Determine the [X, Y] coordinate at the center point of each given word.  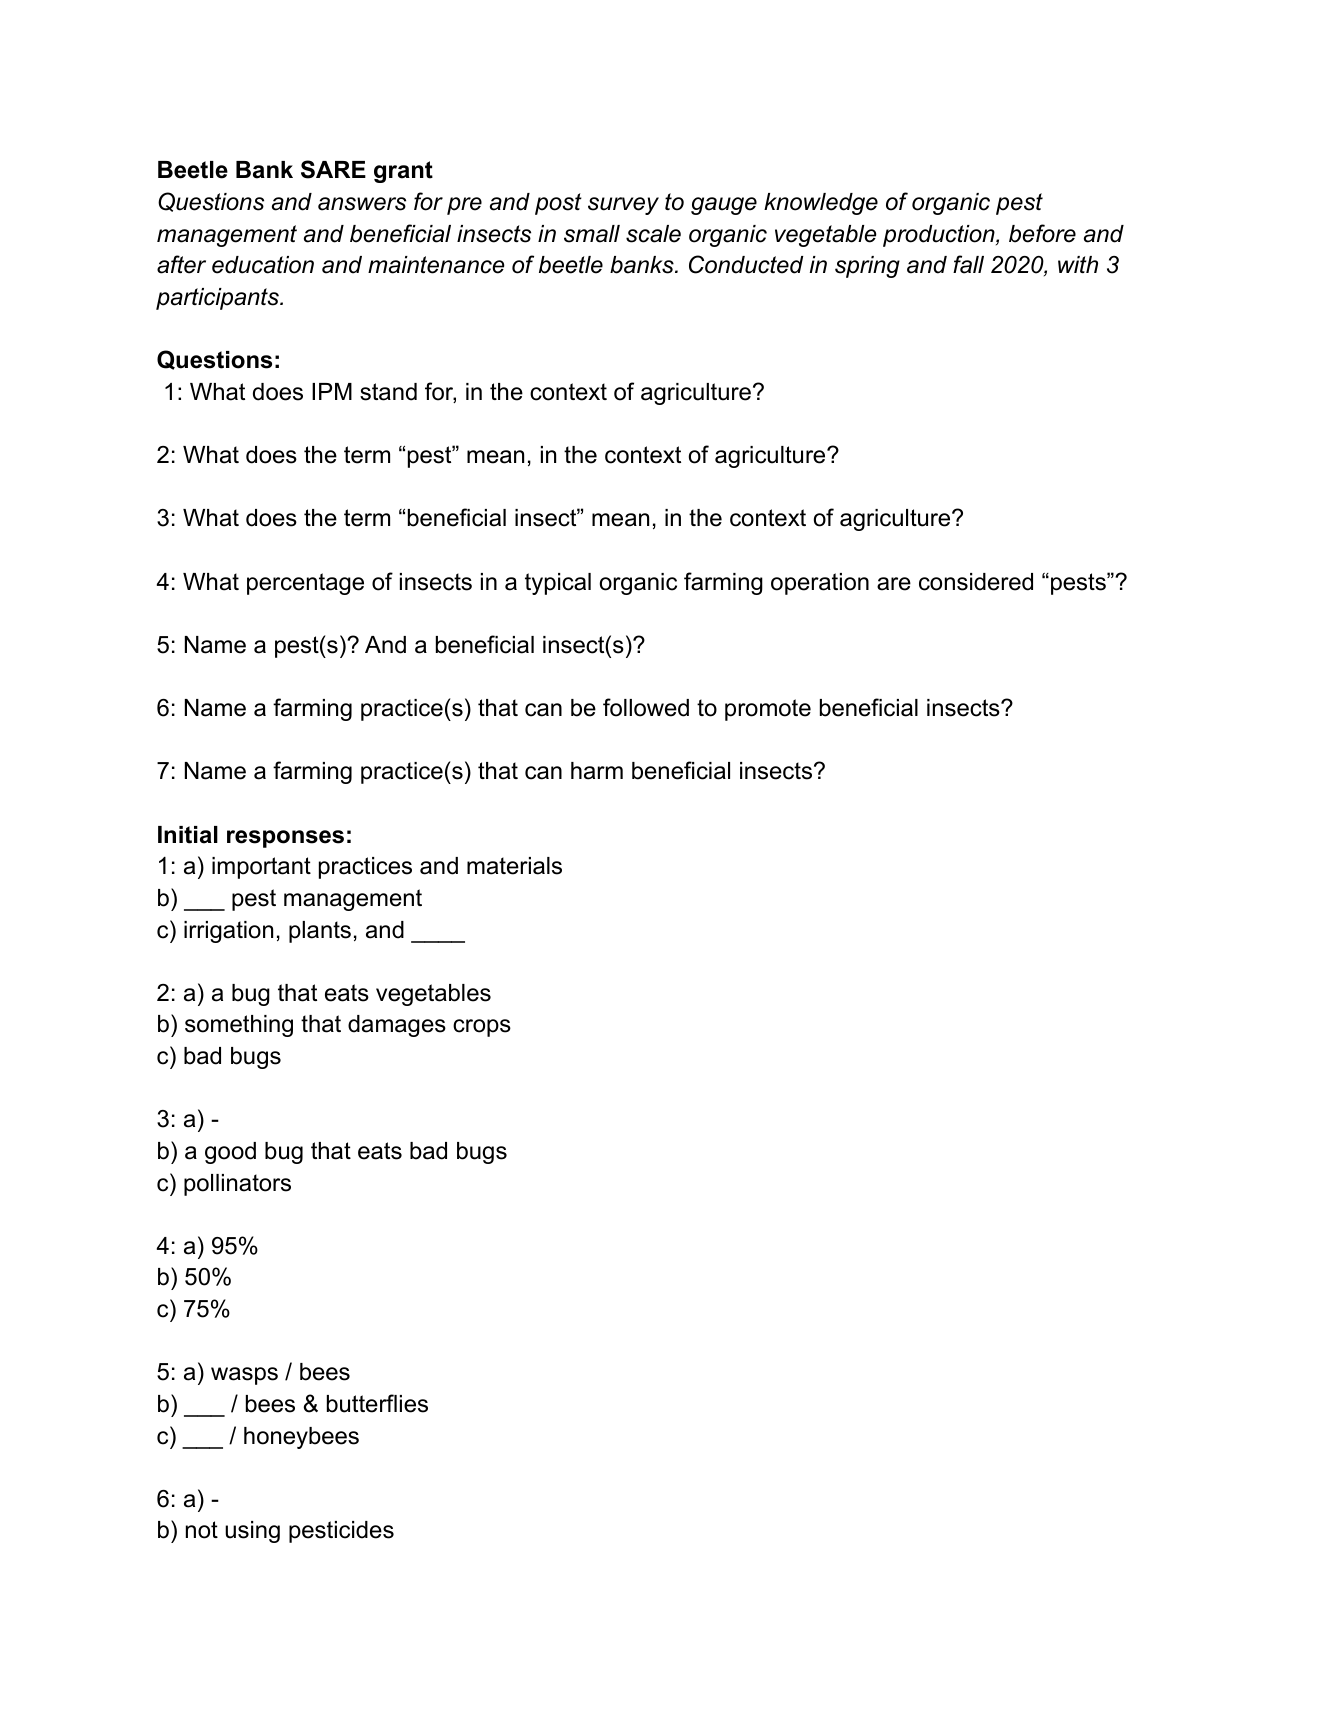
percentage [305, 584]
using [252, 1532]
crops [482, 1028]
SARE [333, 169]
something [239, 1026]
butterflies [377, 1403]
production [940, 236]
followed [646, 707]
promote [768, 710]
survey [623, 206]
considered [976, 582]
